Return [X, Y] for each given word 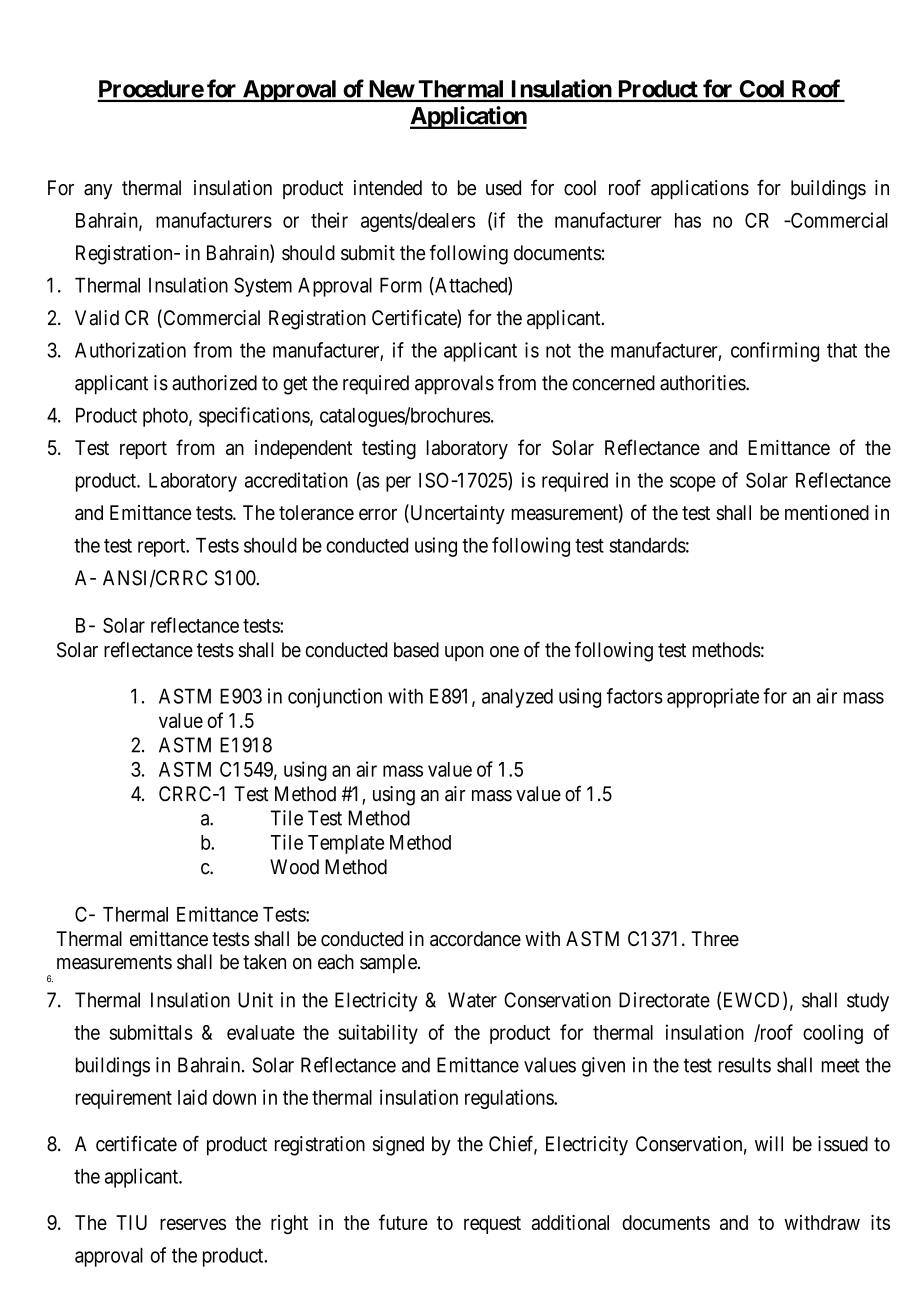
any [98, 192]
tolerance [316, 512]
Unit [255, 1000]
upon [464, 653]
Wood [294, 867]
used [503, 188]
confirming [775, 352]
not [558, 351]
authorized [214, 383]
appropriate [713, 698]
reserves [193, 1224]
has [688, 220]
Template [346, 844]
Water [472, 1000]
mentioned [827, 512]
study [868, 1002]
